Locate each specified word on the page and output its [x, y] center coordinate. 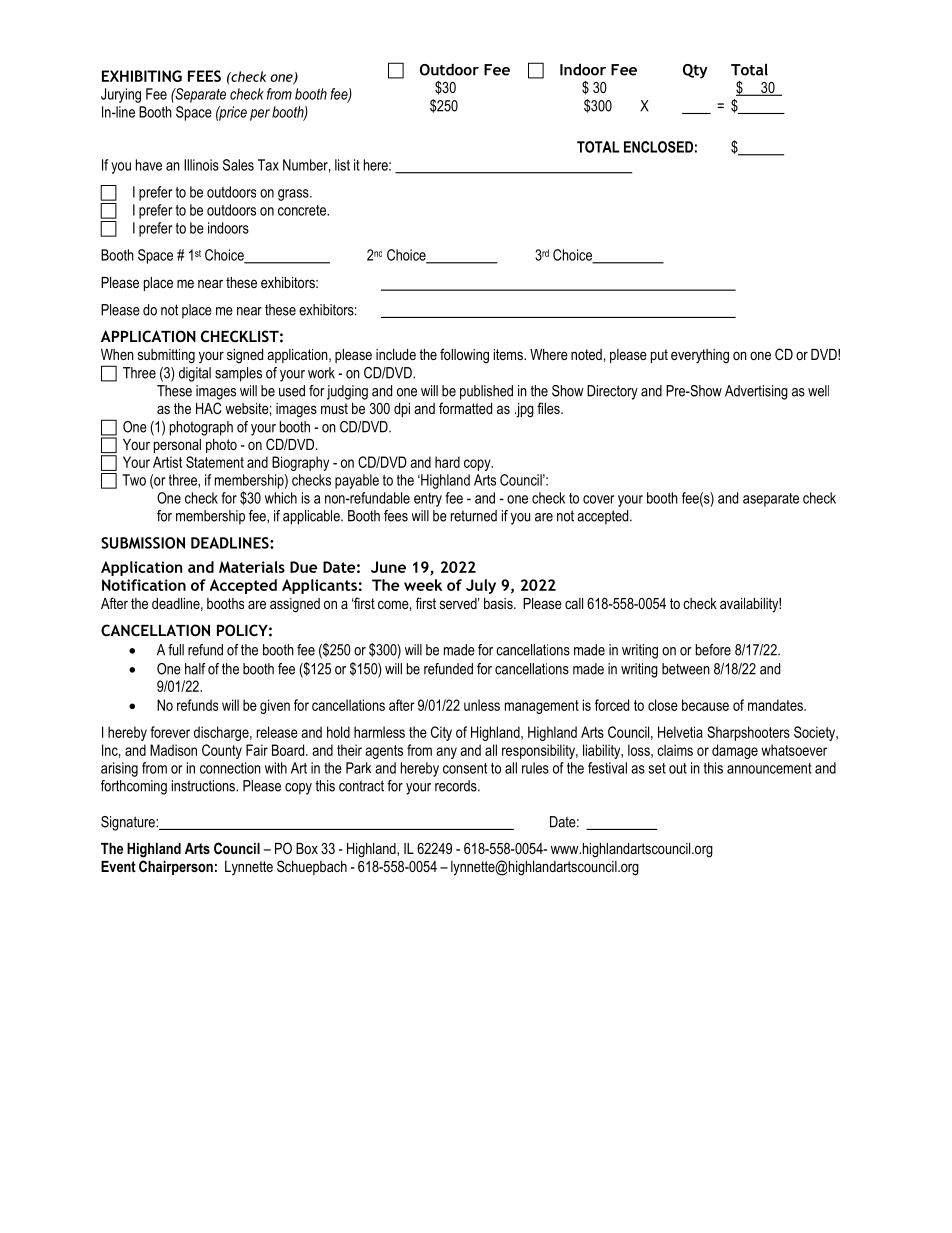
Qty [695, 71]
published [486, 392]
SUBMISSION [143, 543]
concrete [303, 210]
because [705, 705]
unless [482, 705]
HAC [209, 408]
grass [294, 195]
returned [474, 516]
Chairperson [176, 867]
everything [700, 356]
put [659, 356]
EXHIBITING [142, 76]
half [195, 669]
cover [598, 499]
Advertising [756, 392]
